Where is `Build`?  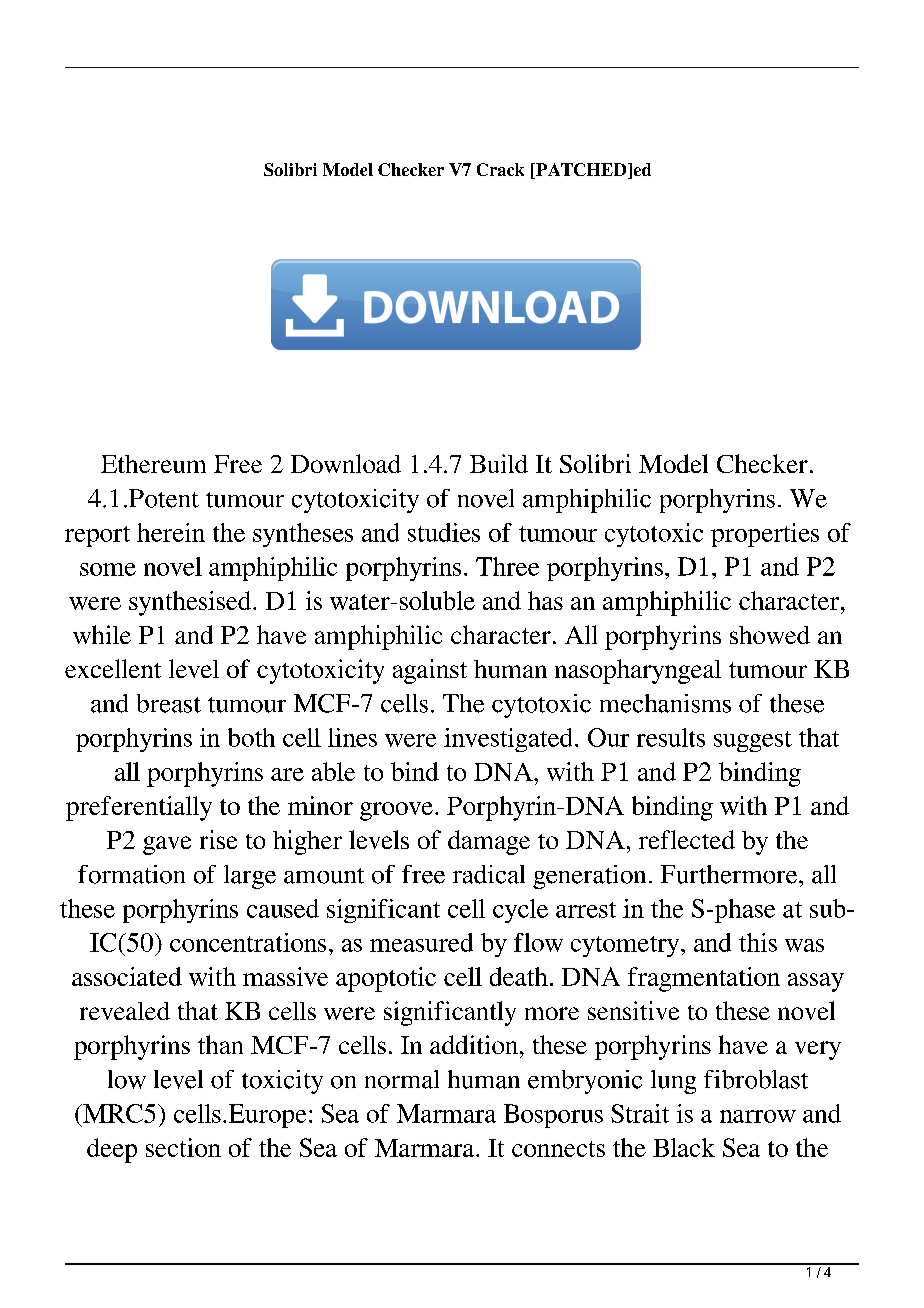
Build is located at coordinates (499, 463).
